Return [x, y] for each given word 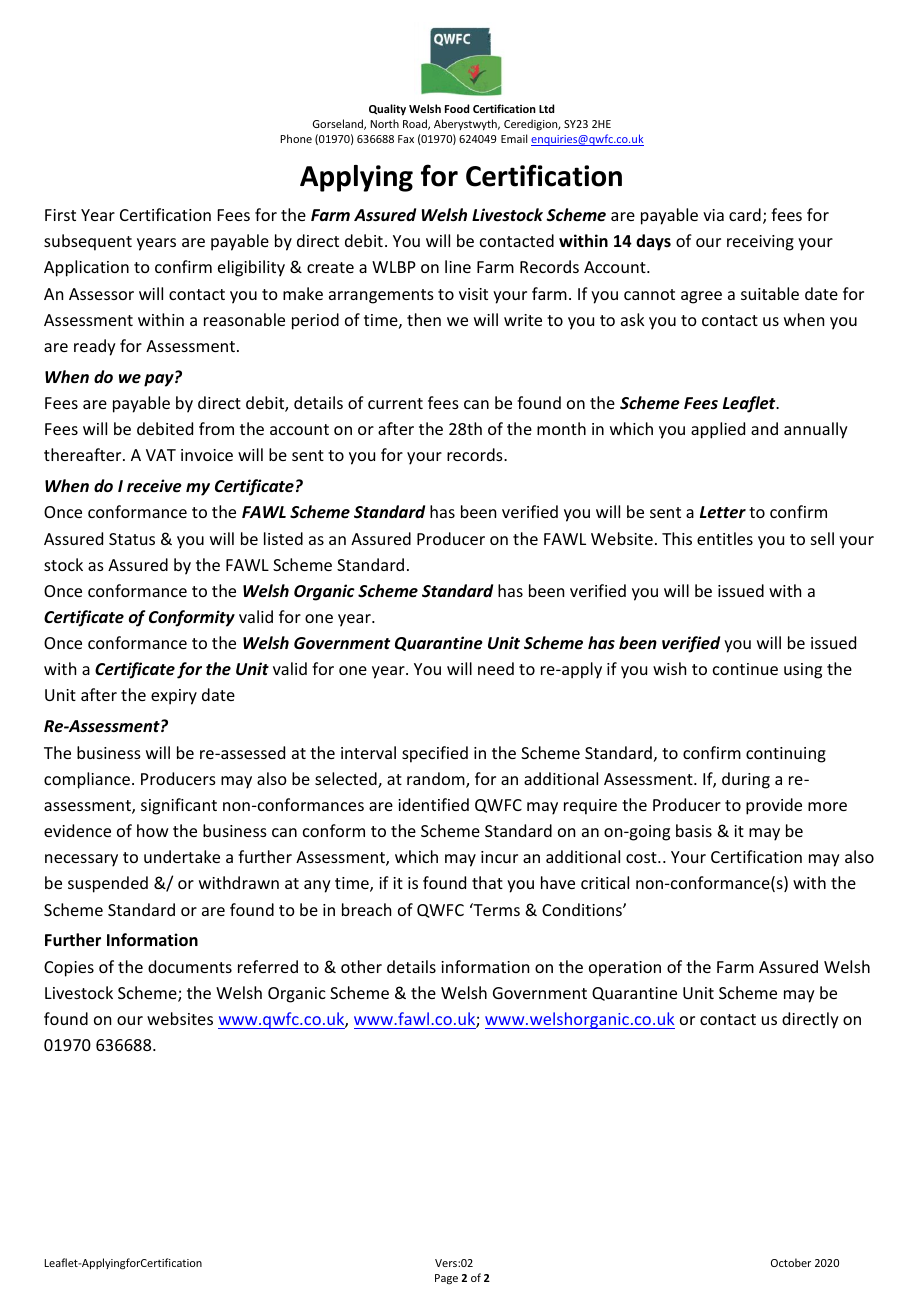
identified [433, 804]
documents [190, 966]
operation [625, 969]
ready [95, 347]
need [496, 668]
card [745, 214]
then [424, 319]
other [361, 966]
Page [446, 1279]
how [153, 830]
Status [132, 539]
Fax [406, 139]
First [60, 215]
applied [718, 430]
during [746, 780]
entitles [725, 538]
